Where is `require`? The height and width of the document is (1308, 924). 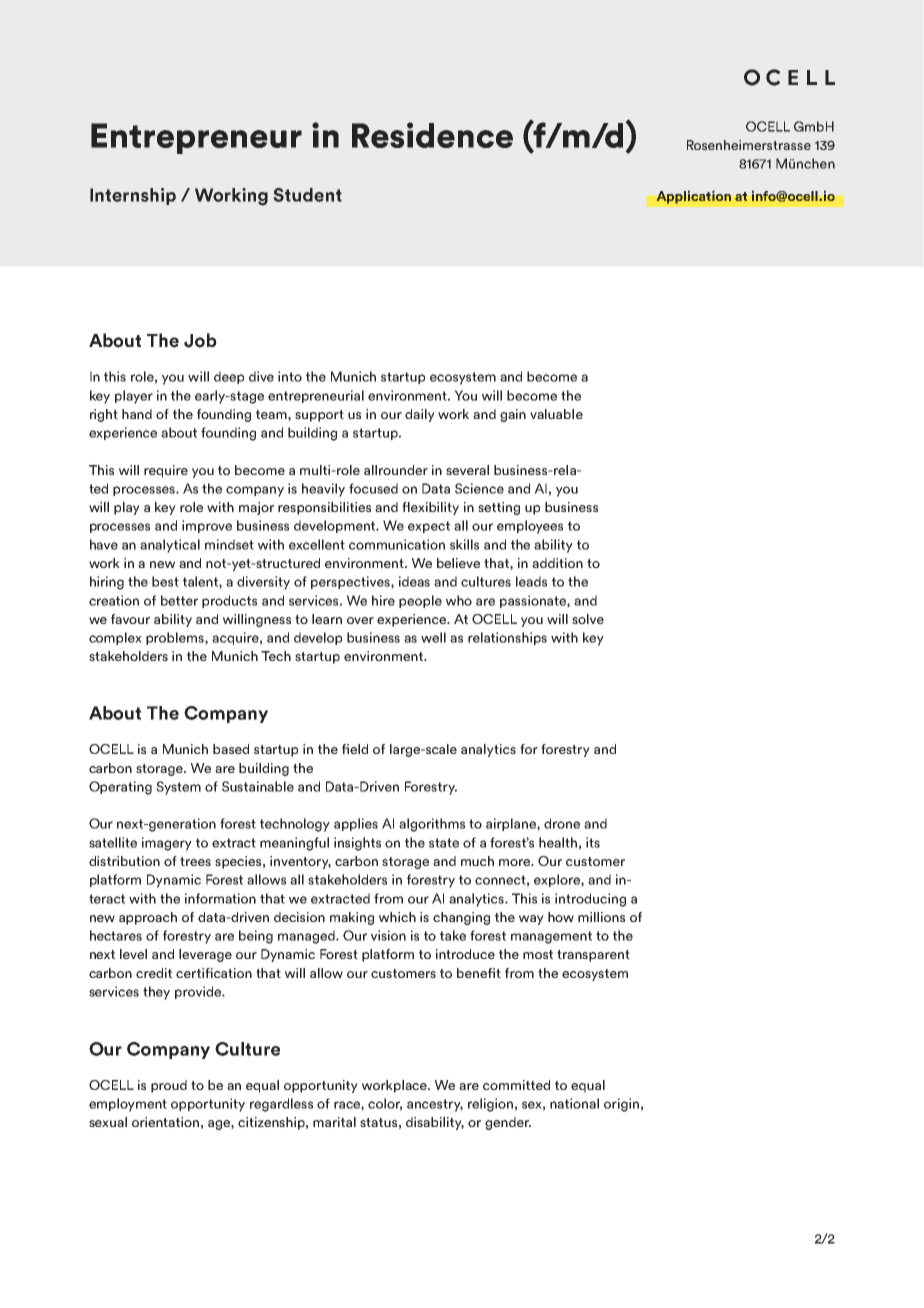
require is located at coordinates (166, 471).
